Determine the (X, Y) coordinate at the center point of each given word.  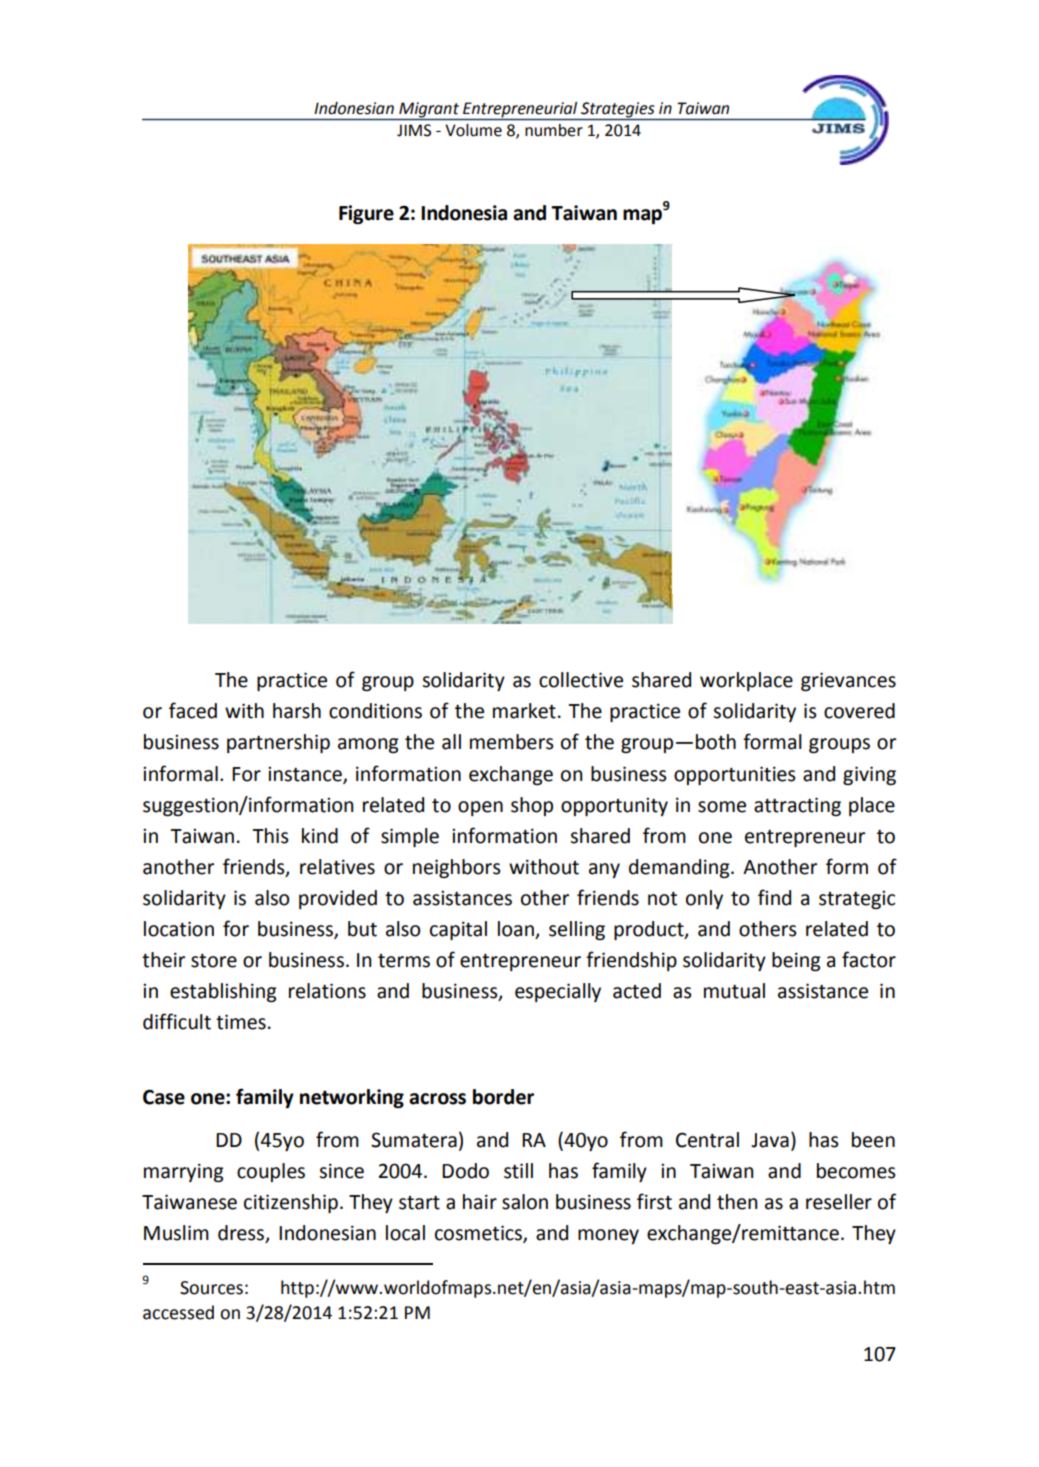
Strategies (618, 111)
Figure (366, 214)
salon (525, 1202)
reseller (839, 1202)
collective (581, 680)
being (796, 961)
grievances (848, 681)
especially (558, 992)
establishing (223, 992)
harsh (297, 711)
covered (859, 711)
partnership (278, 743)
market (524, 711)
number (554, 130)
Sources (211, 1288)
